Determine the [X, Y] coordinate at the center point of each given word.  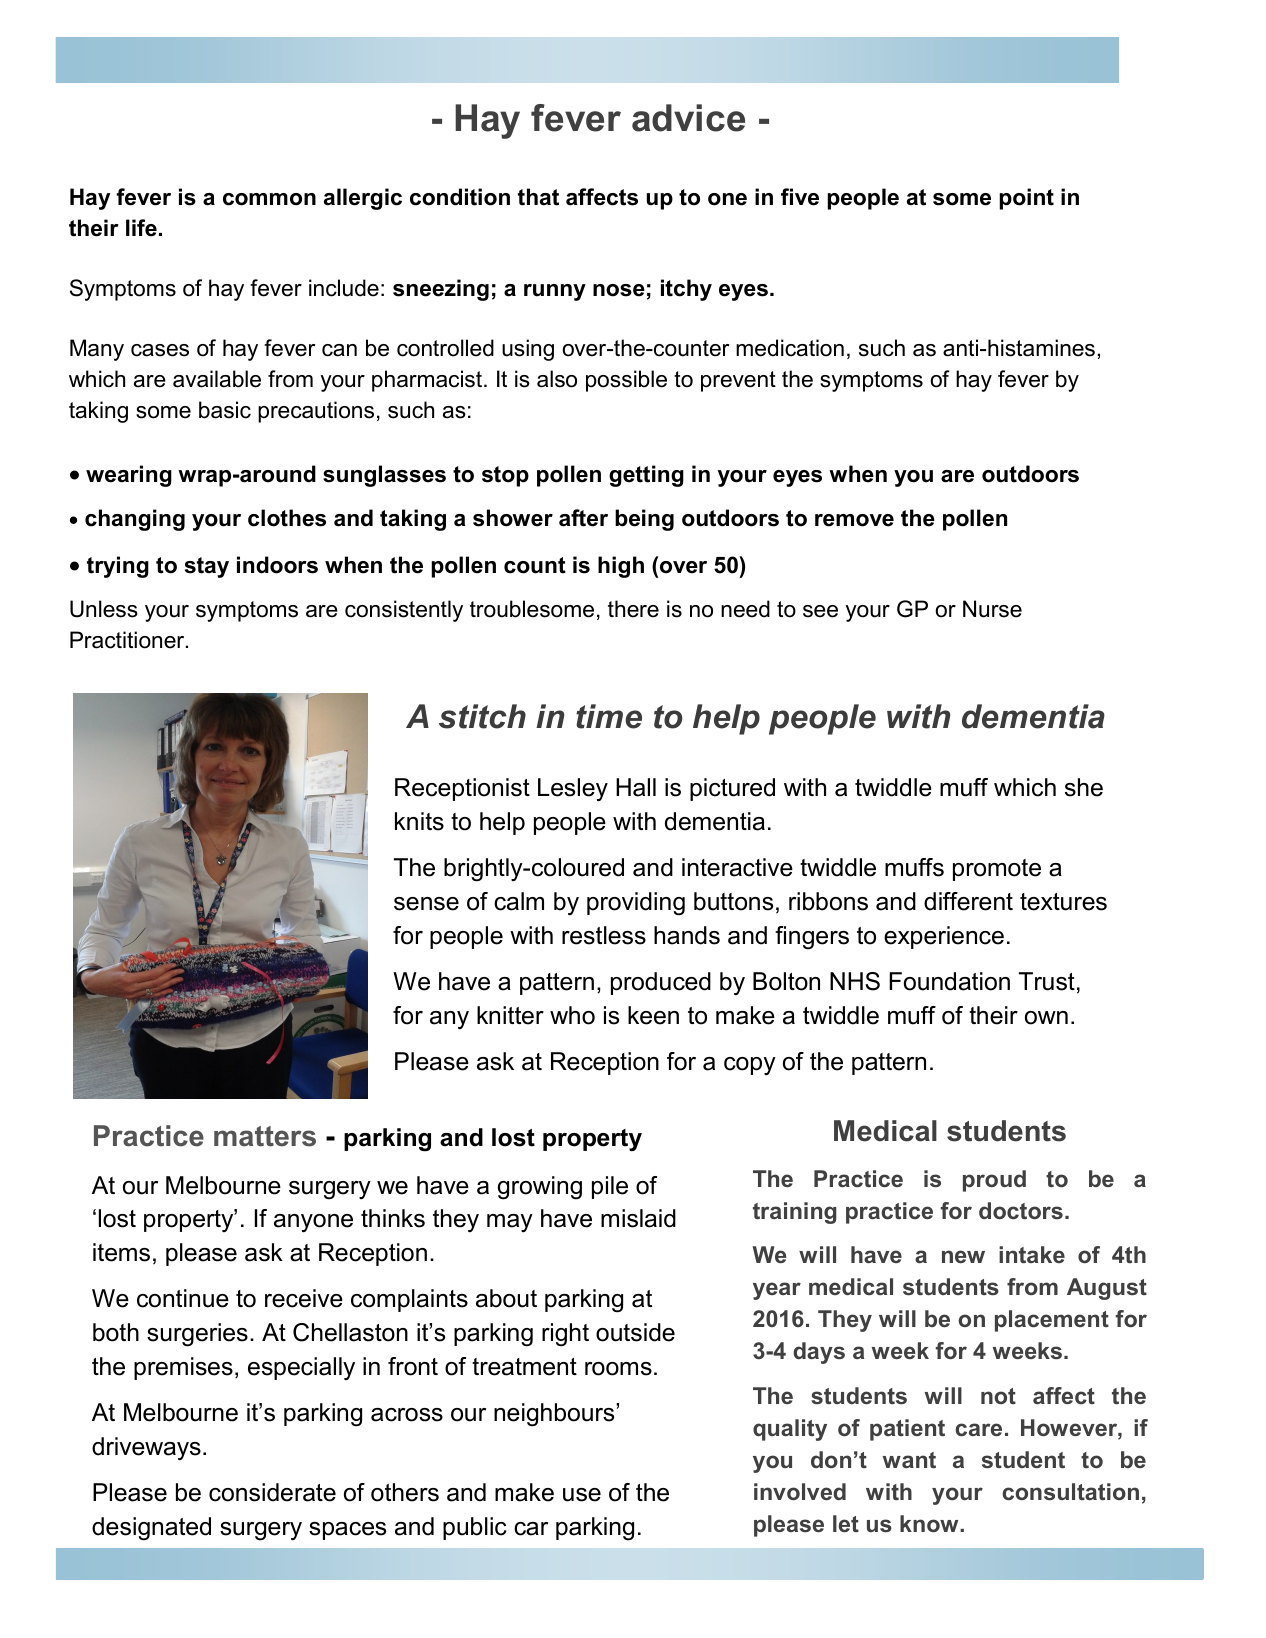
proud [994, 1181]
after [583, 518]
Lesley [573, 790]
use [582, 1495]
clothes [287, 518]
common [269, 199]
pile [610, 1187]
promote [997, 870]
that [538, 197]
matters [265, 1136]
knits [419, 821]
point [1026, 199]
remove [854, 520]
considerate [272, 1492]
